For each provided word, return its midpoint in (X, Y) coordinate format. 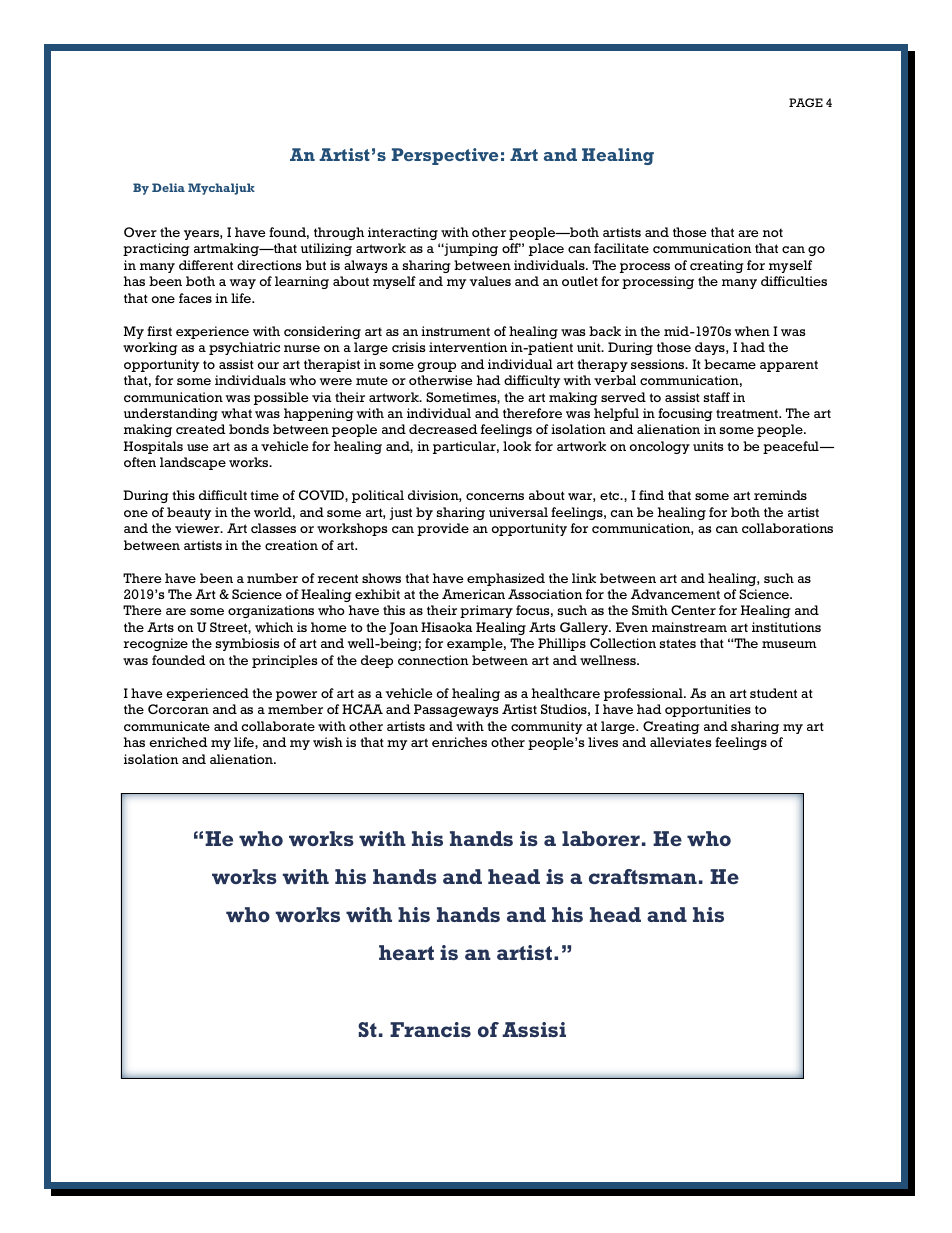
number (272, 578)
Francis (430, 1029)
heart (406, 952)
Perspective (445, 156)
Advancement (675, 594)
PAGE (806, 102)
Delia (168, 187)
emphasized (506, 579)
